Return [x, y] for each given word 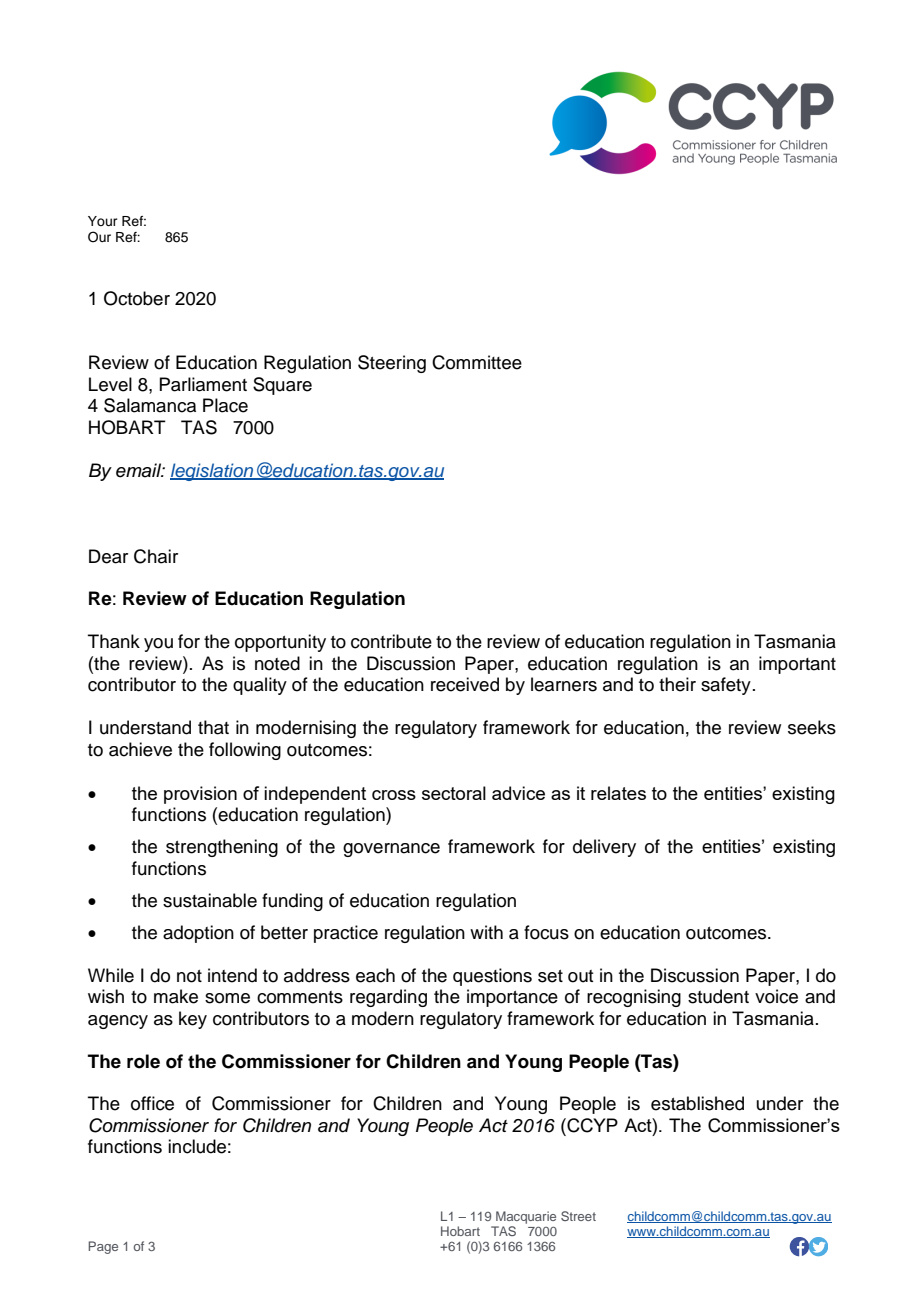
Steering [392, 364]
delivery [604, 848]
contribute [391, 641]
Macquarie [526, 1217]
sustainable [210, 900]
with [486, 932]
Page [103, 1247]
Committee [477, 362]
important [797, 665]
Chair [156, 556]
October [137, 298]
